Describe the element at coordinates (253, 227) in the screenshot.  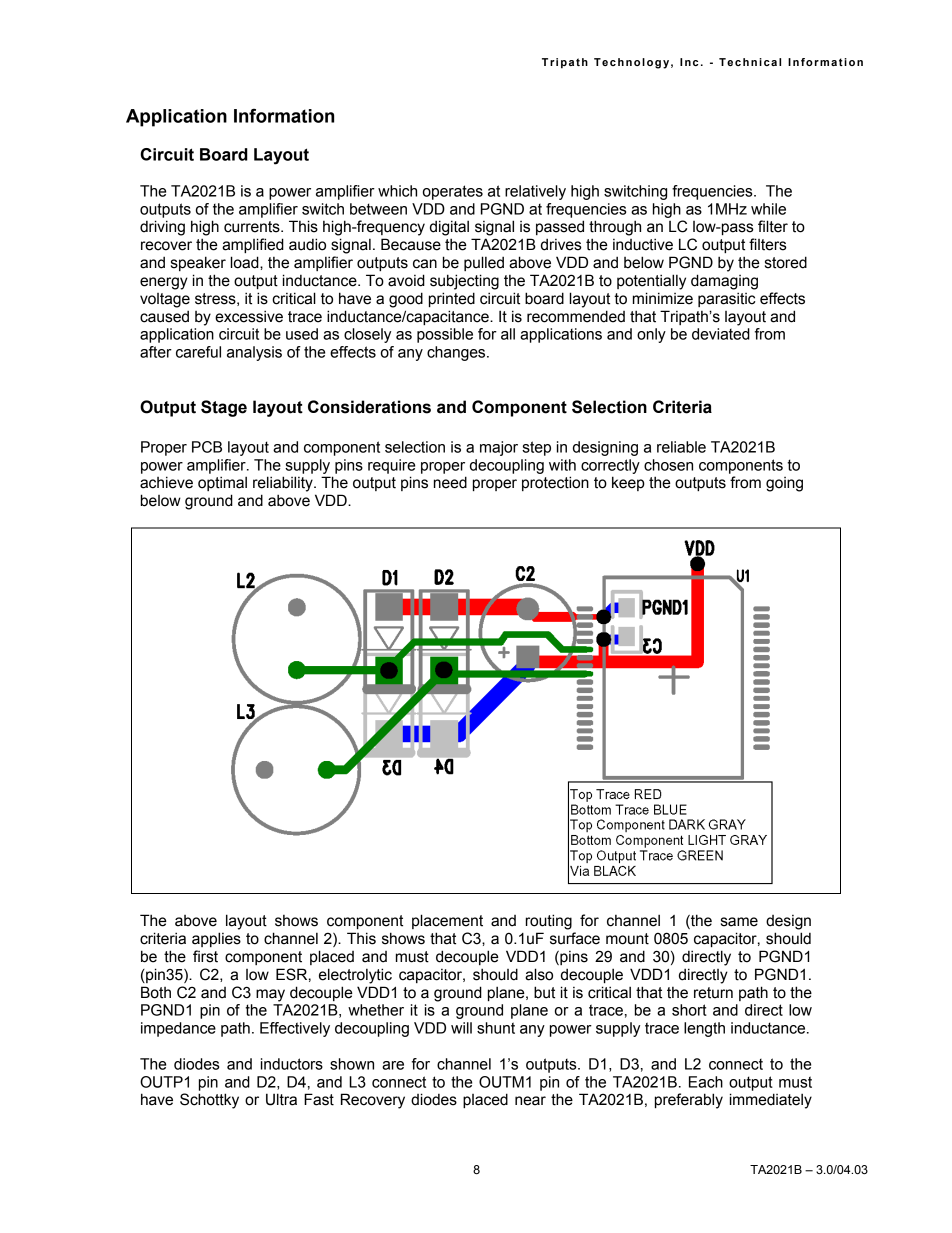
I see `currents` at that location.
